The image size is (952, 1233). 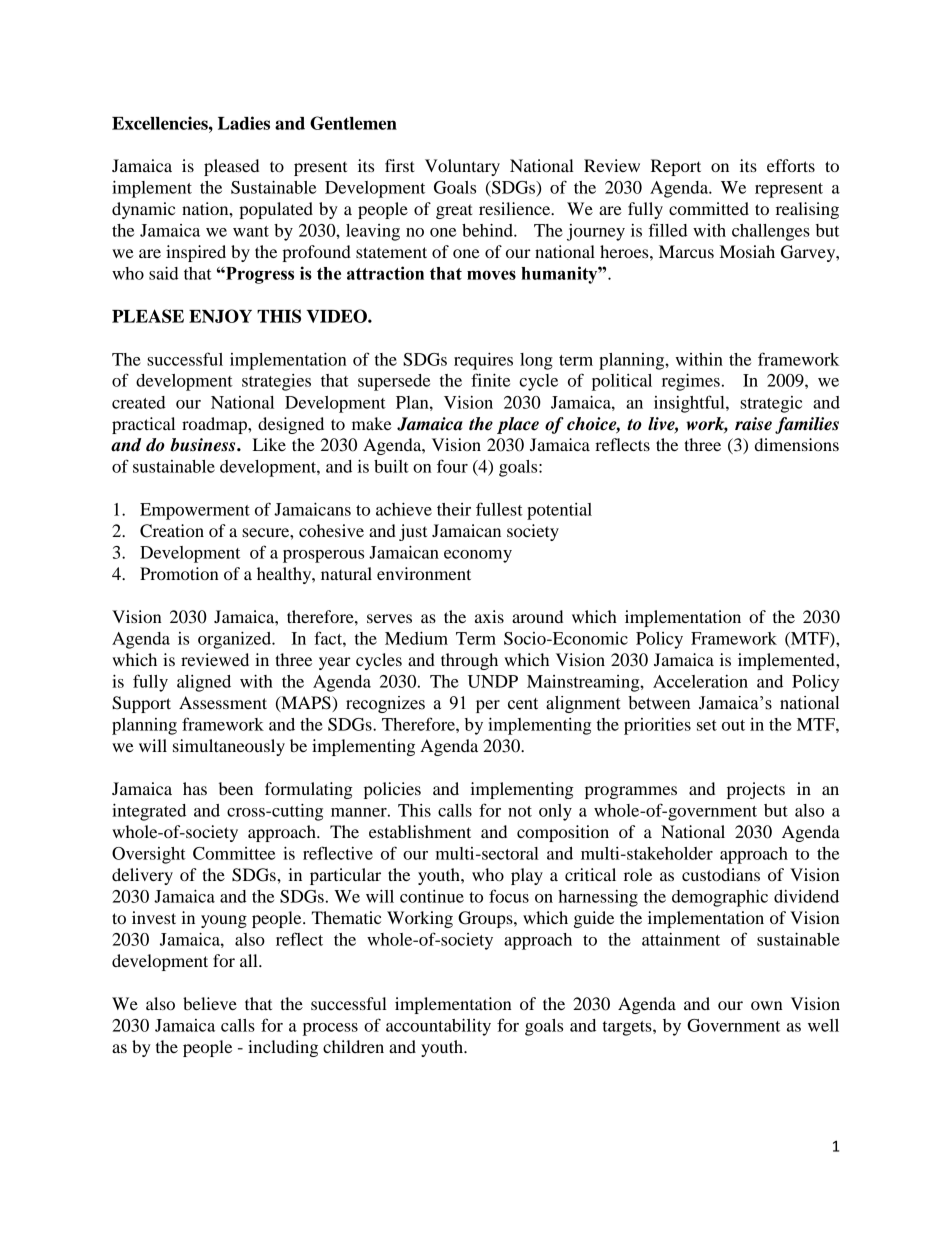 What do you see at coordinates (791, 165) in the screenshot?
I see `efforts` at bounding box center [791, 165].
